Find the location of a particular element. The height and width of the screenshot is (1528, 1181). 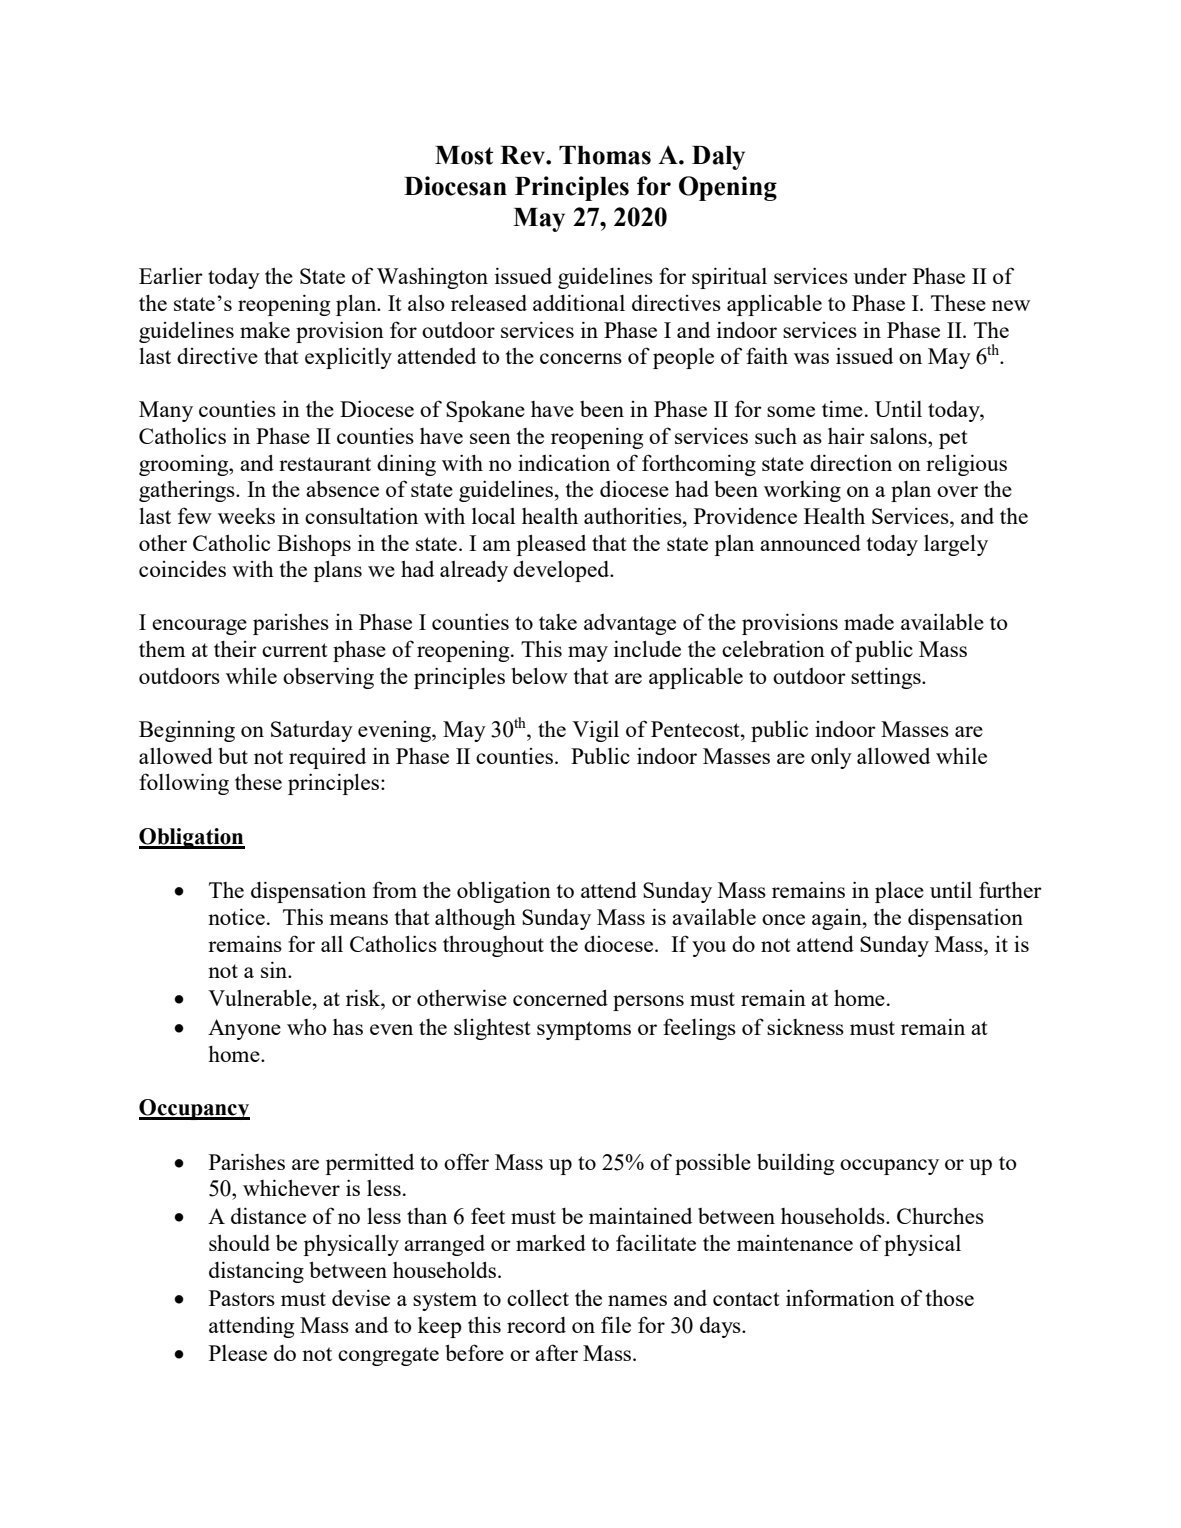

Vigil is located at coordinates (595, 731).
